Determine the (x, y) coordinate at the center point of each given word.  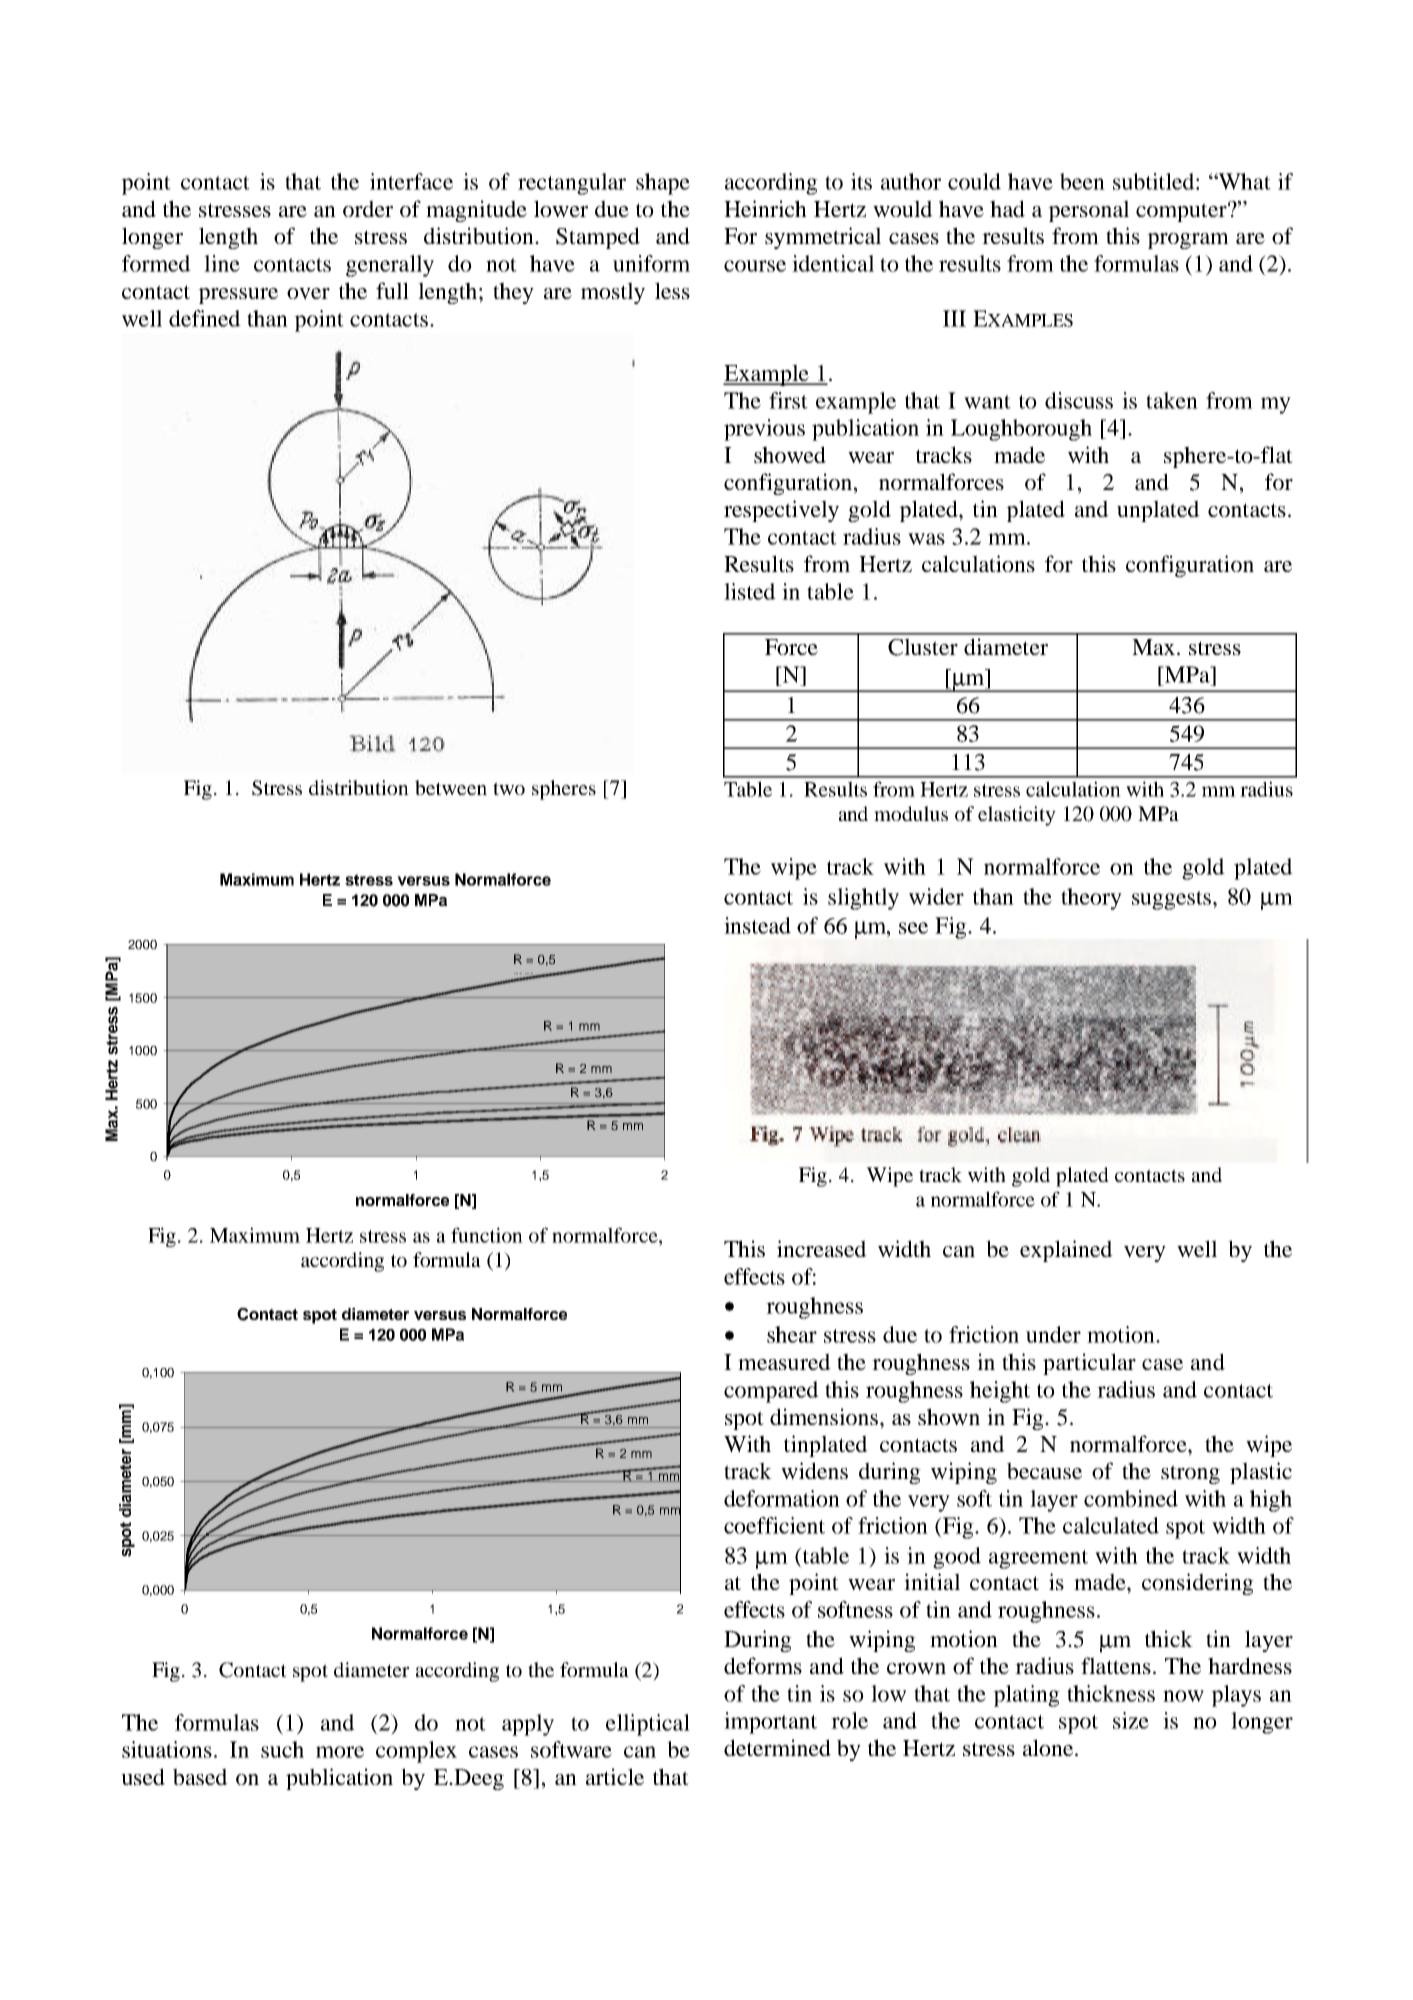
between (451, 787)
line (222, 263)
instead (757, 925)
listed (750, 591)
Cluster (923, 647)
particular (1089, 1364)
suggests (1173, 900)
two (509, 788)
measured (784, 1361)
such (282, 1749)
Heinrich (765, 208)
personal (1088, 211)
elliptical (648, 1725)
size (1131, 1720)
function (487, 1235)
